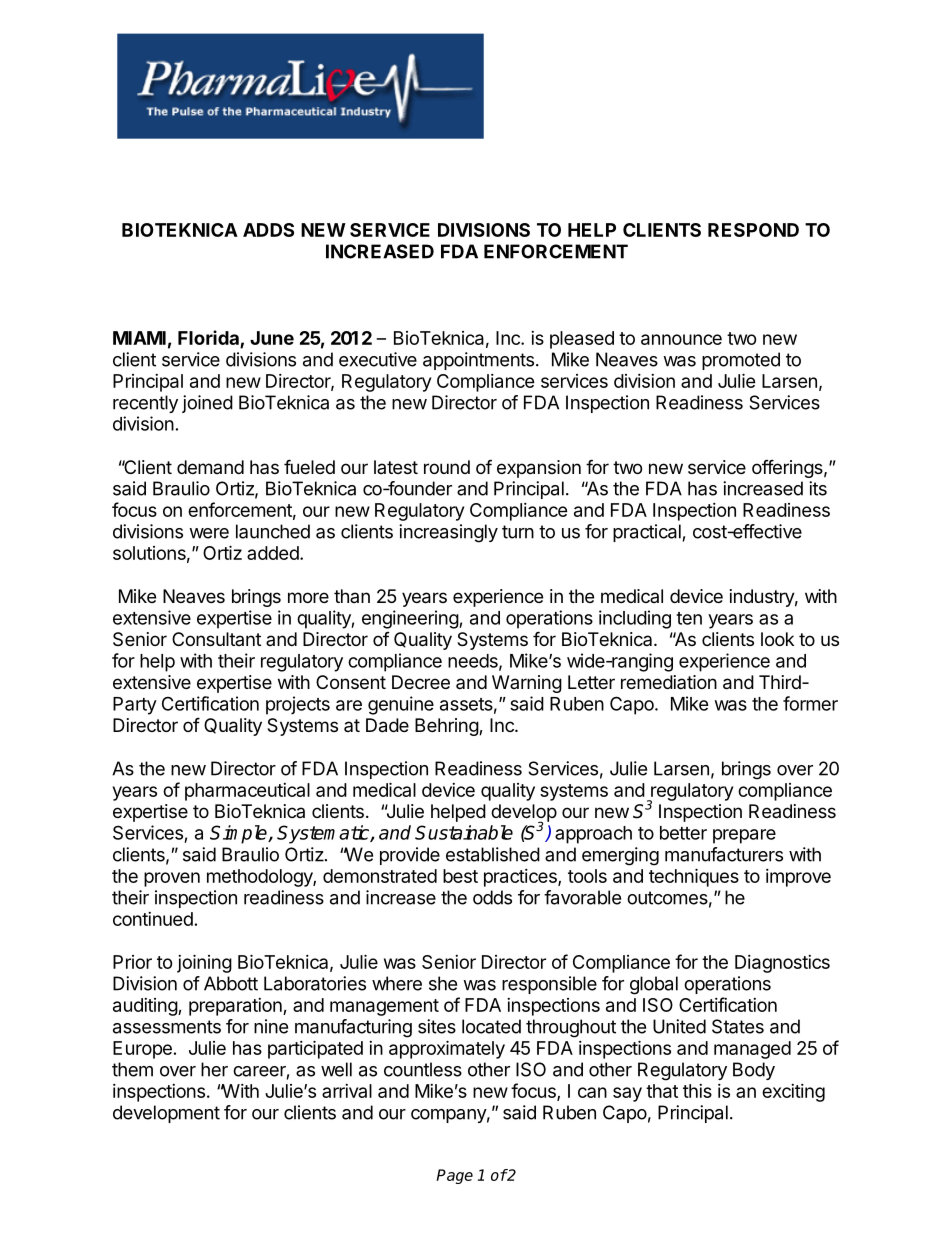  What do you see at coordinates (268, 230) in the image?
I see `ADDS` at bounding box center [268, 230].
